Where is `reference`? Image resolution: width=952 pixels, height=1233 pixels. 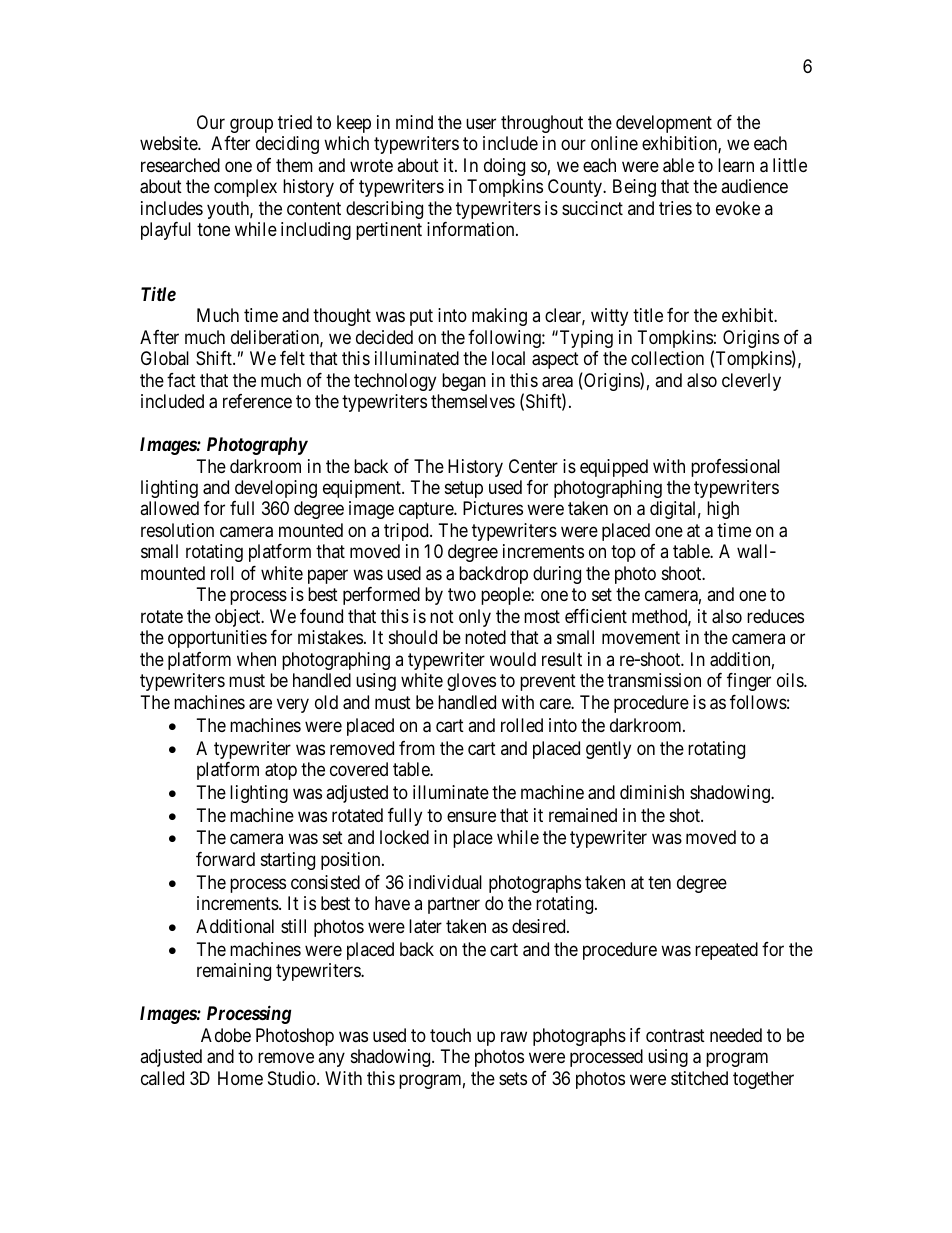
reference is located at coordinates (257, 401).
